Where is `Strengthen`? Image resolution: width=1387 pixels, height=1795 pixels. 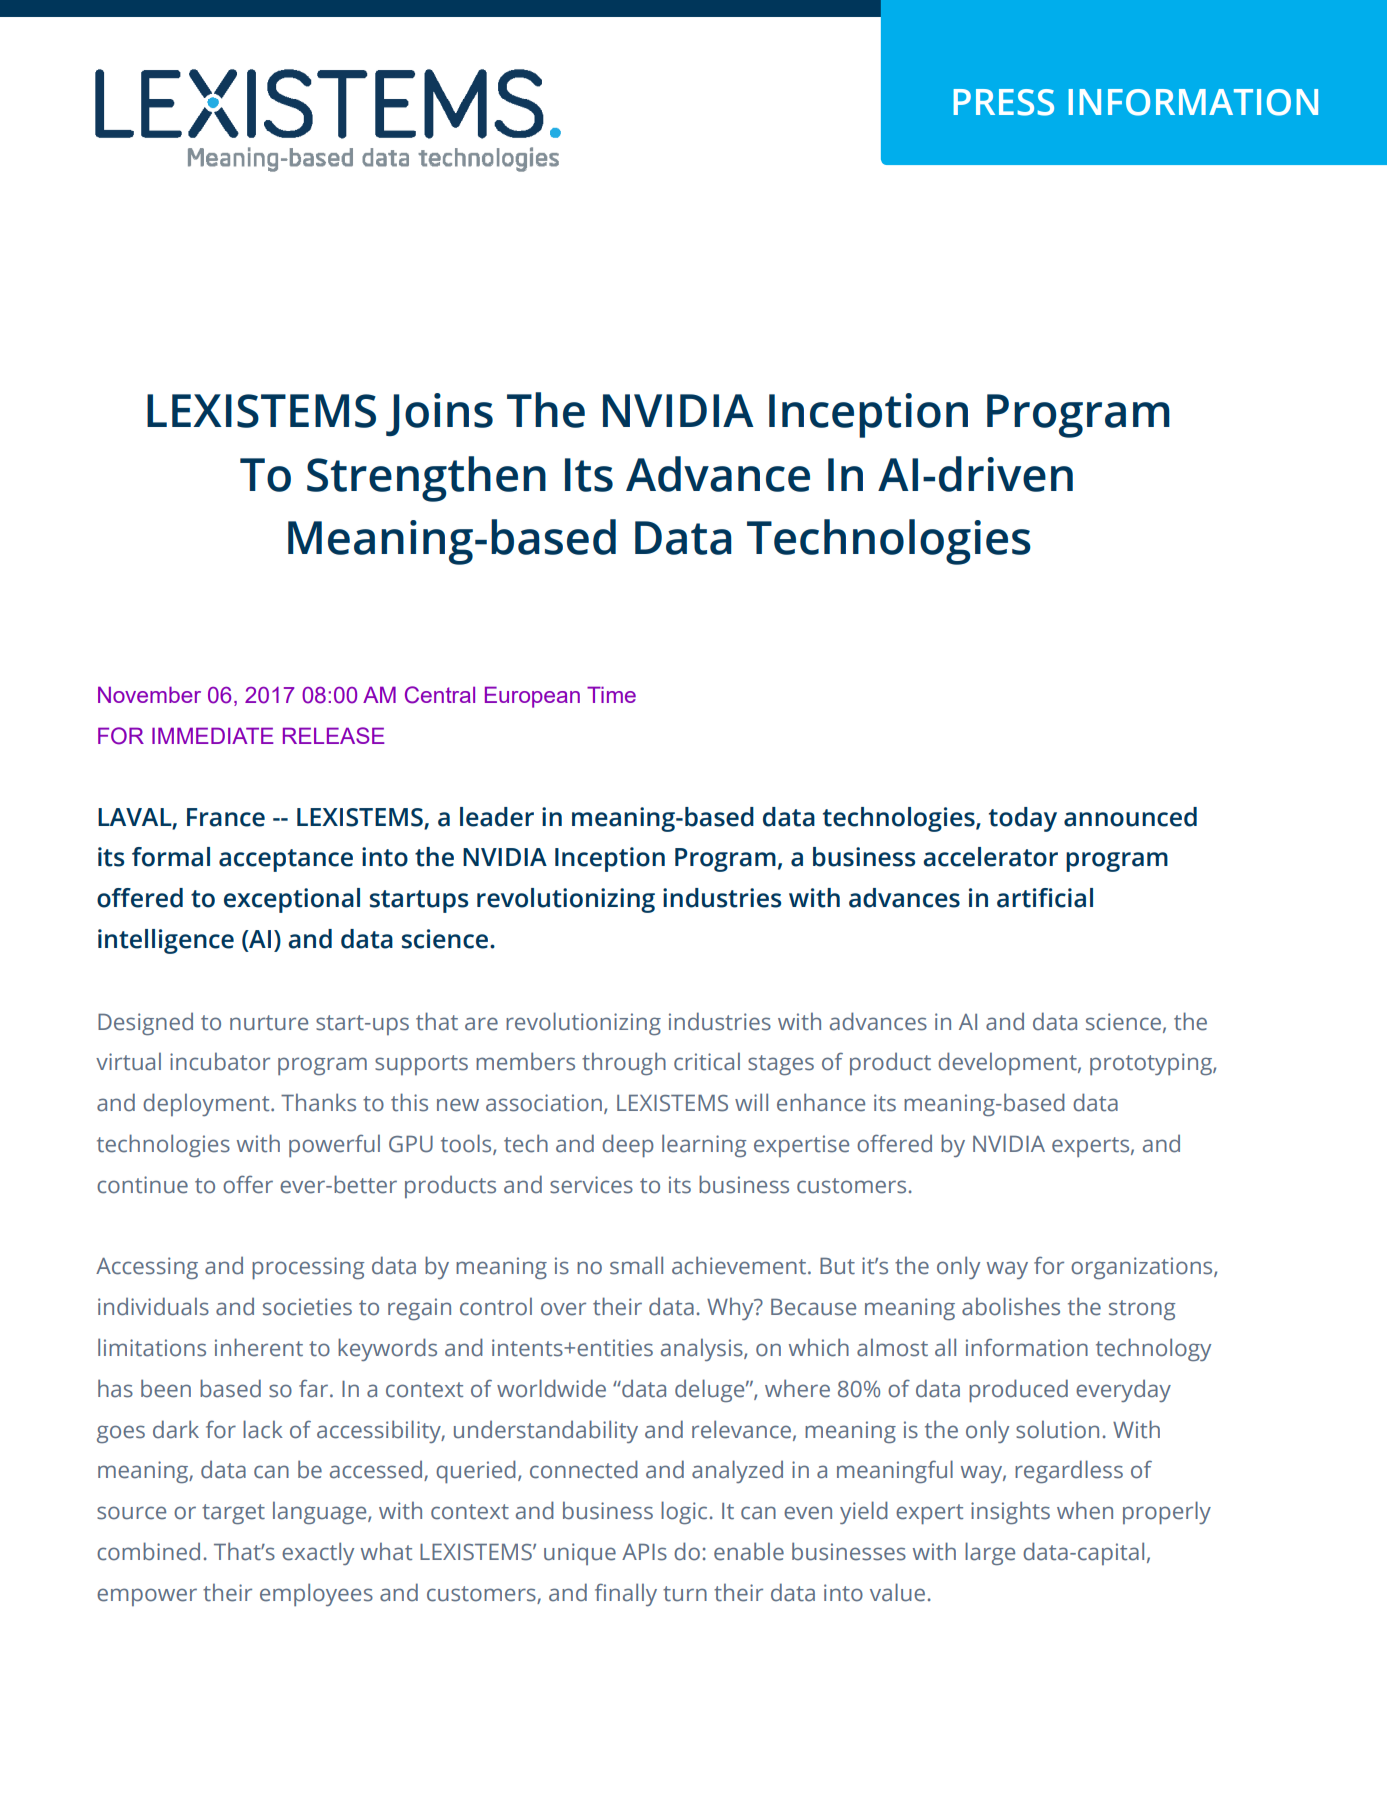 Strengthen is located at coordinates (426, 479).
